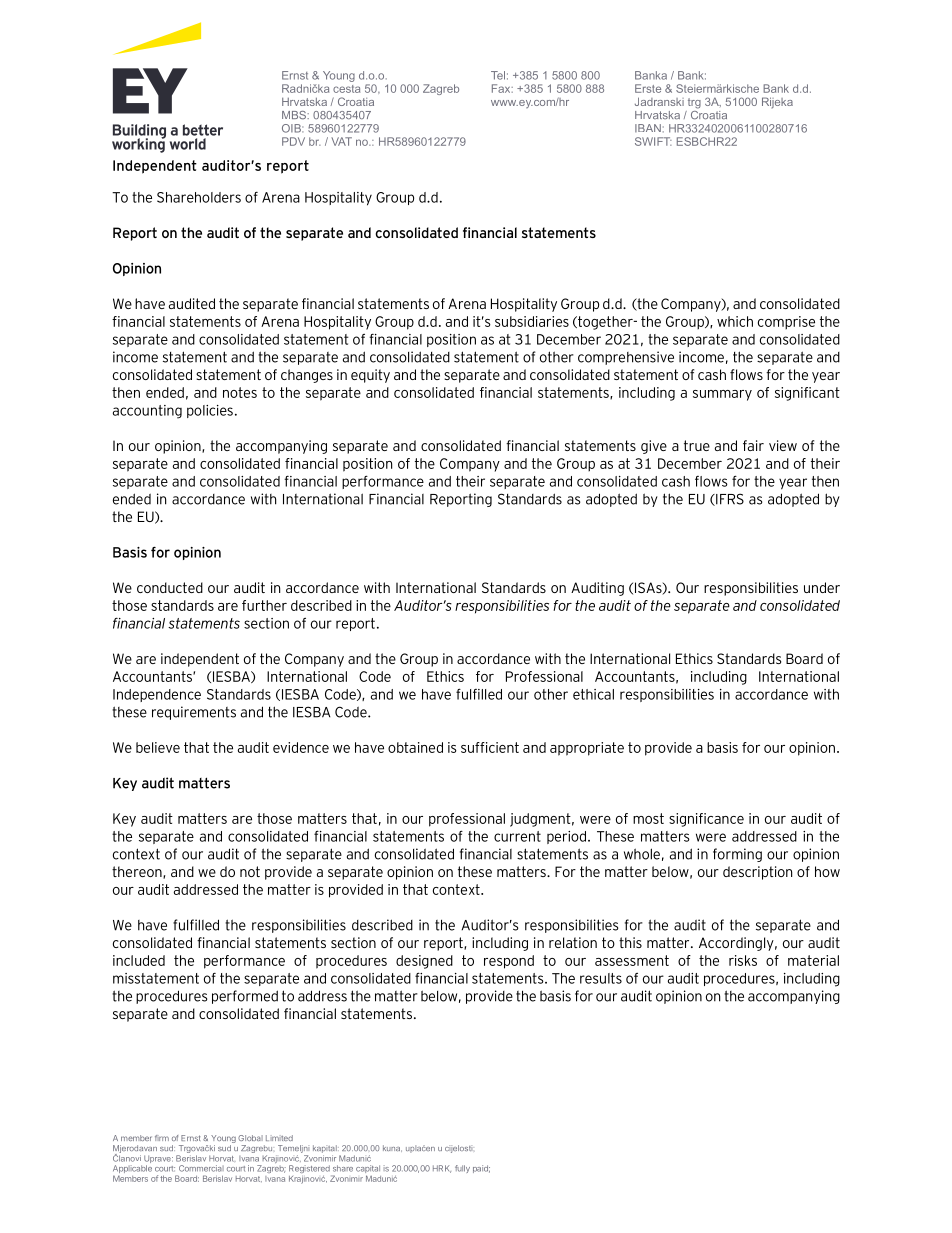 The height and width of the screenshot is (1233, 952). What do you see at coordinates (240, 392) in the screenshot?
I see `notes` at bounding box center [240, 392].
